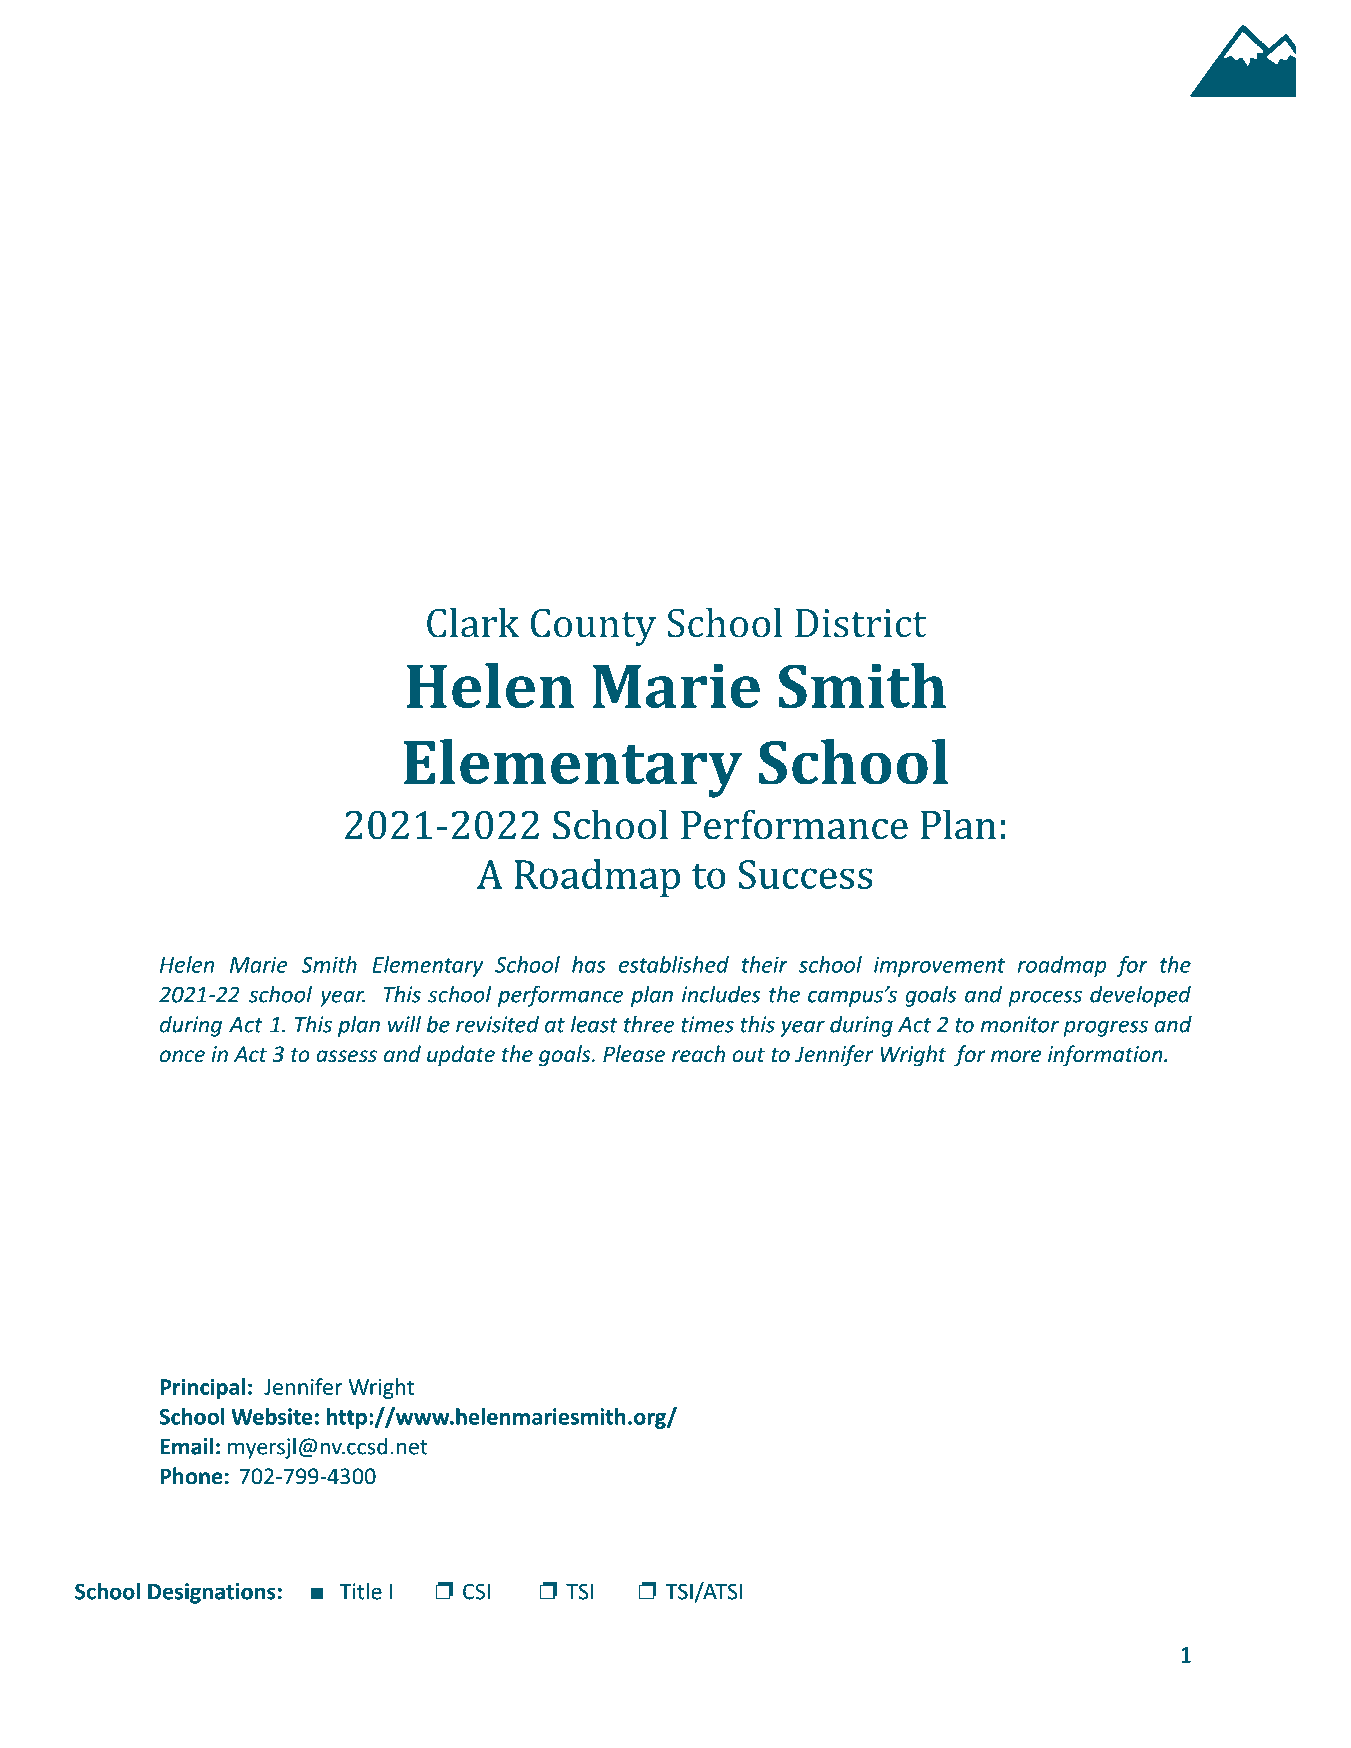  Describe the element at coordinates (346, 1056) in the screenshot. I see `assess` at that location.
